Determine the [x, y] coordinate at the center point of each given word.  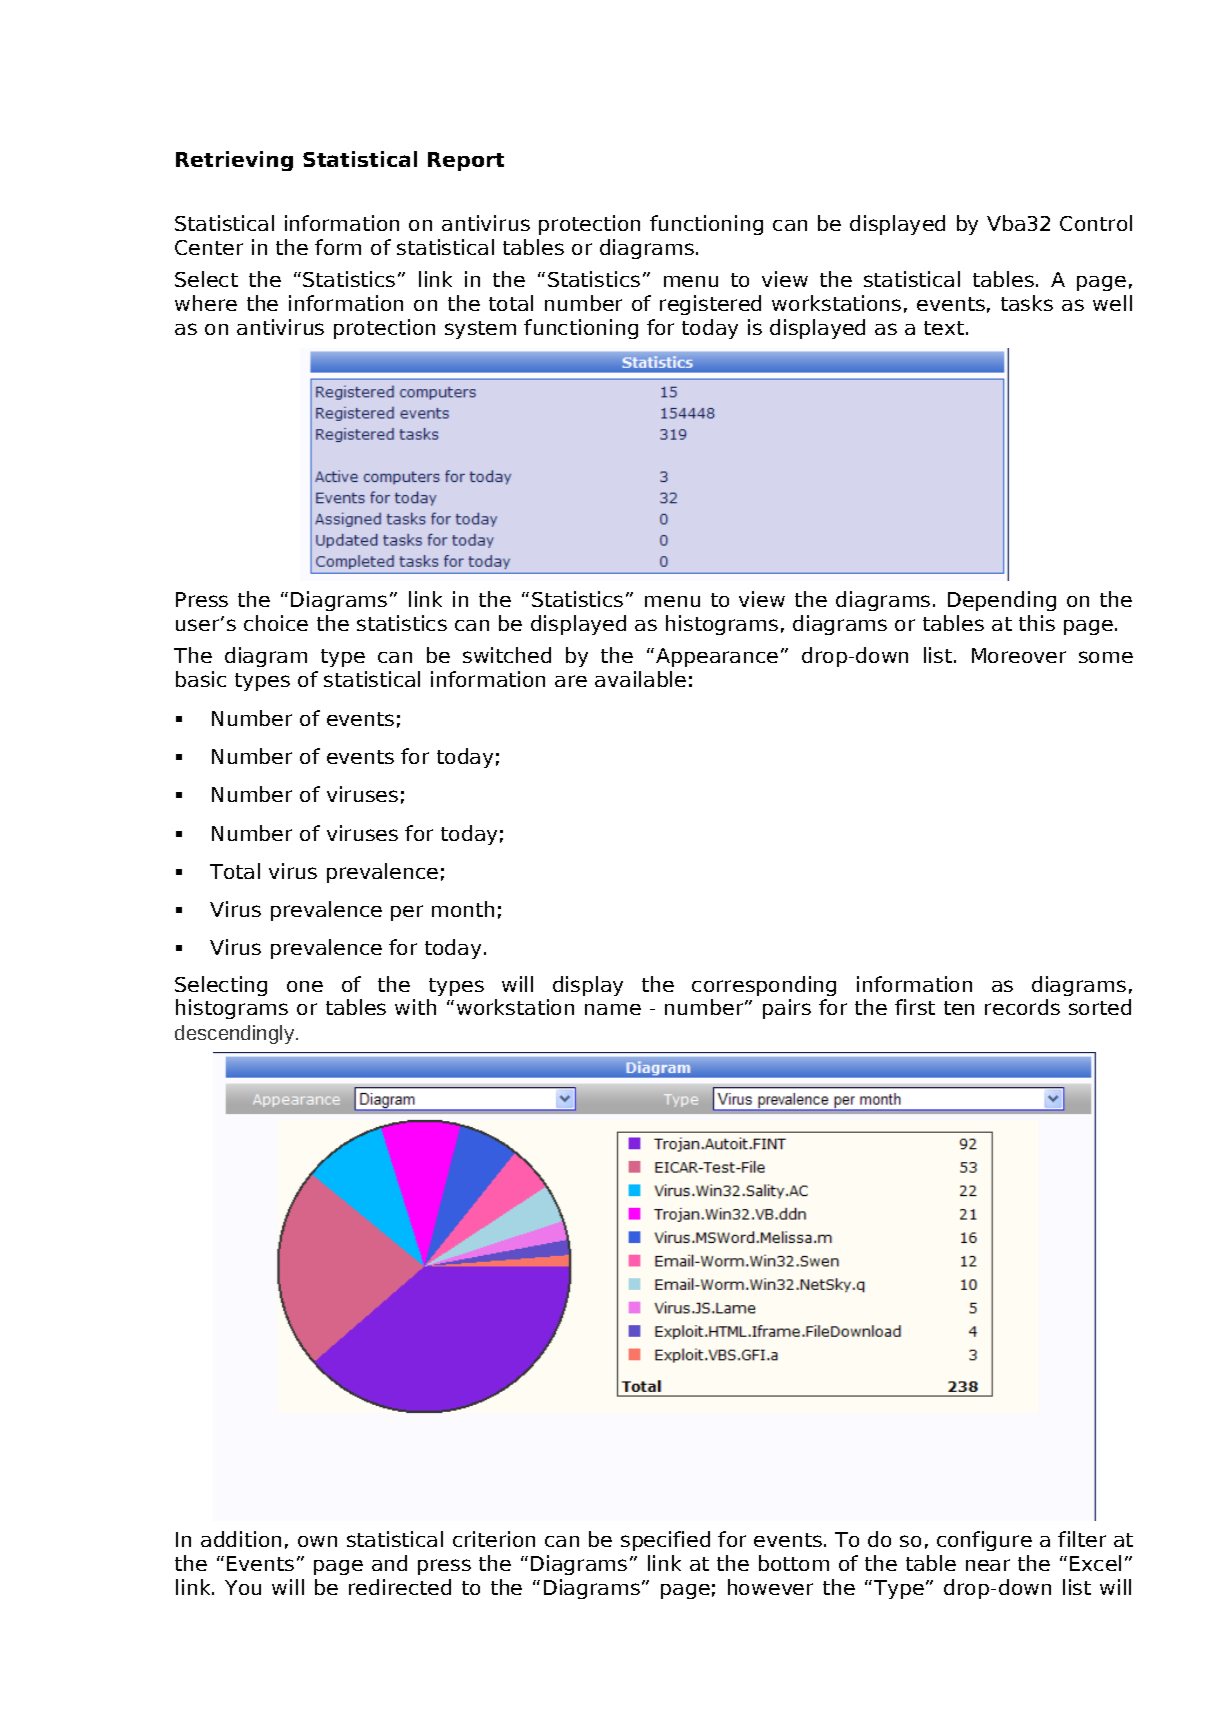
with [415, 1007]
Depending [1002, 601]
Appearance [717, 657]
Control [1096, 223]
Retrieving [234, 161]
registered [710, 305]
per [407, 913]
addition [241, 1539]
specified [665, 1541]
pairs [787, 1009]
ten [959, 1008]
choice [276, 623]
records [1022, 1007]
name [613, 1009]
